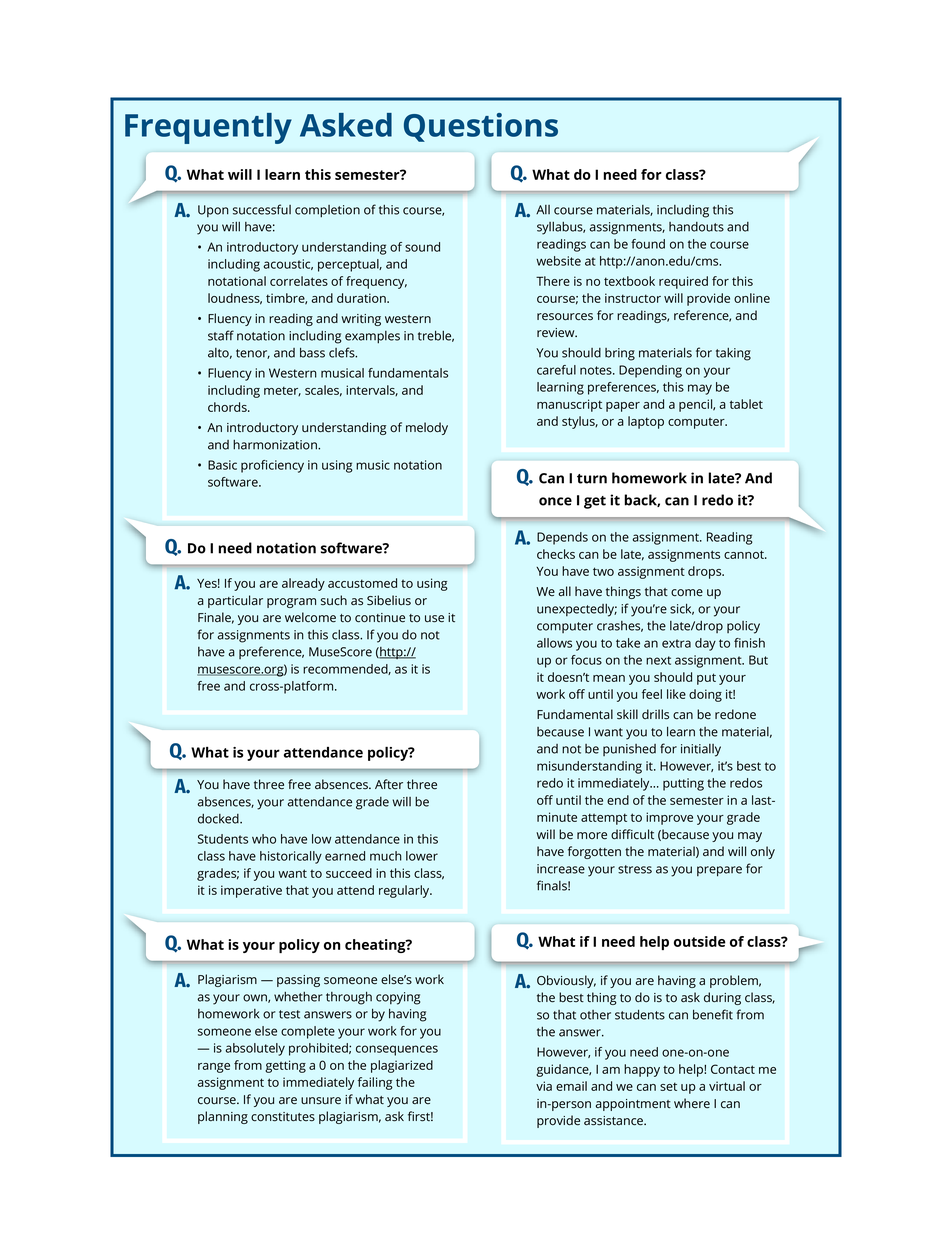  What do you see at coordinates (692, 1103) in the screenshot?
I see `where` at bounding box center [692, 1103].
